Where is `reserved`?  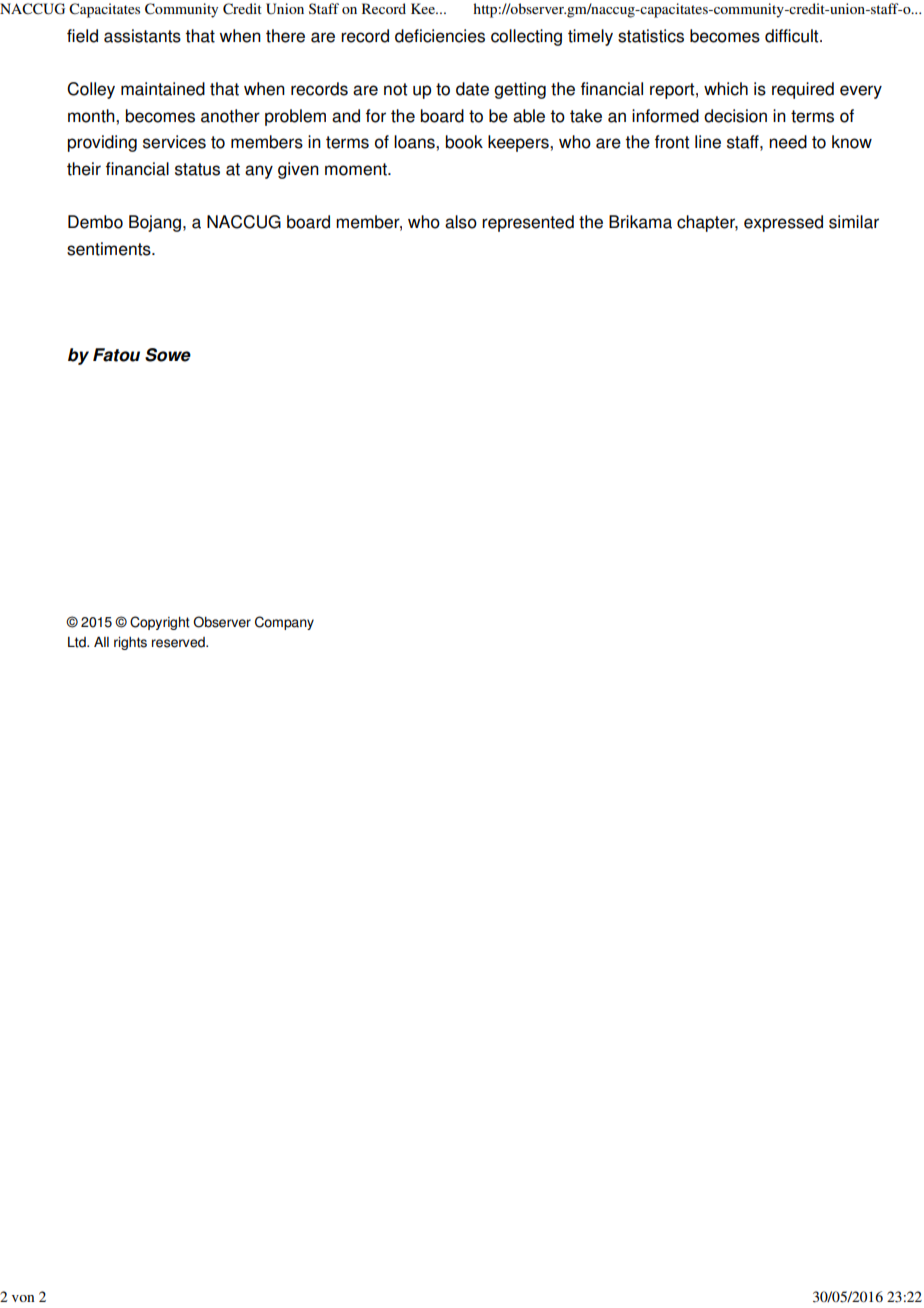
reserved is located at coordinates (179, 642).
